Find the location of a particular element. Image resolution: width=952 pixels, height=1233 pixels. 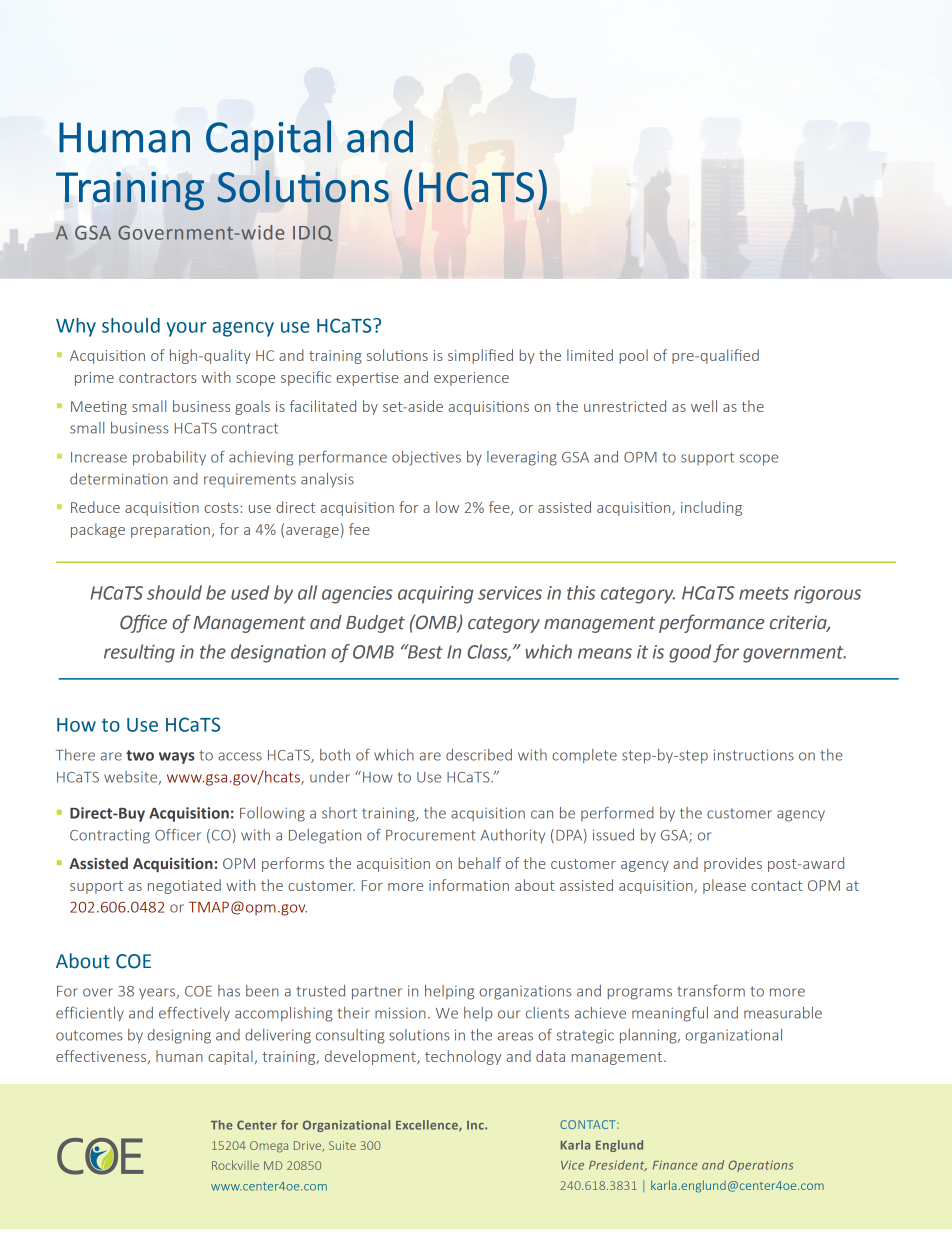

well is located at coordinates (704, 406).
